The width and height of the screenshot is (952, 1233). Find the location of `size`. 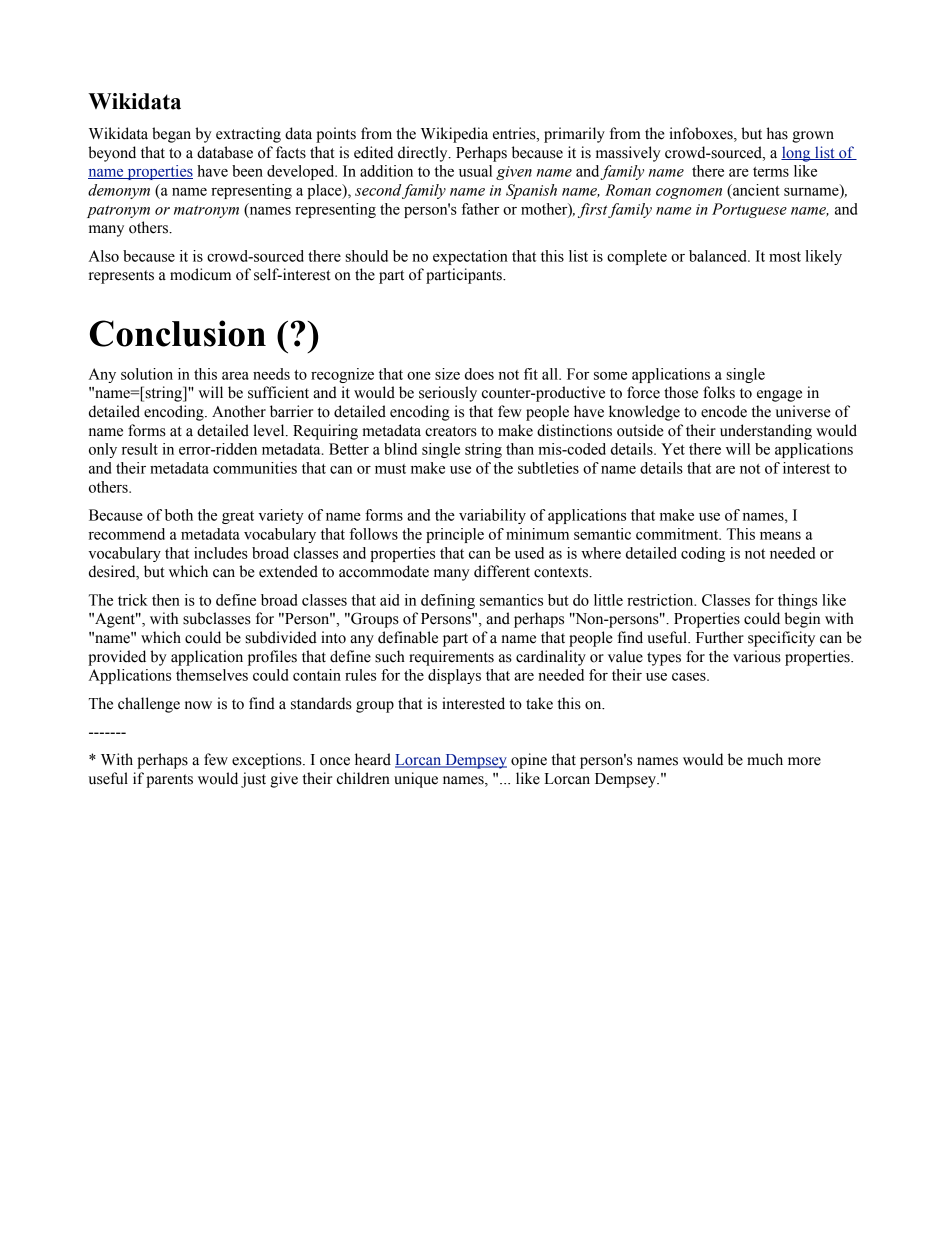

size is located at coordinates (447, 374).
